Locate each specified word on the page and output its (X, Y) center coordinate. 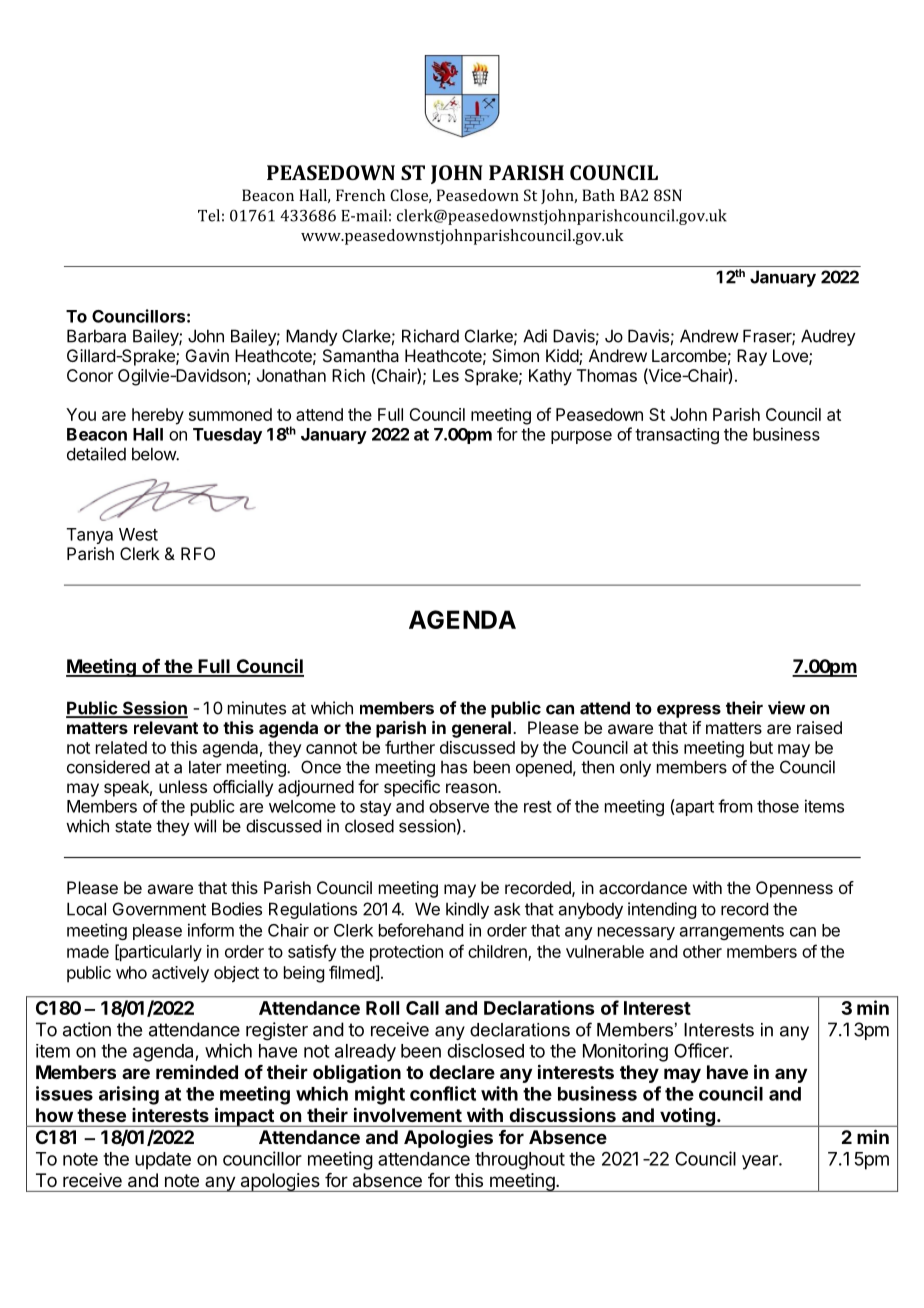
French (360, 195)
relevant (166, 727)
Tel (209, 215)
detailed (96, 454)
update (163, 1161)
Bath (598, 195)
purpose (581, 437)
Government (159, 909)
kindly (467, 910)
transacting (677, 436)
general (481, 729)
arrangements (732, 932)
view (786, 708)
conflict (443, 1093)
